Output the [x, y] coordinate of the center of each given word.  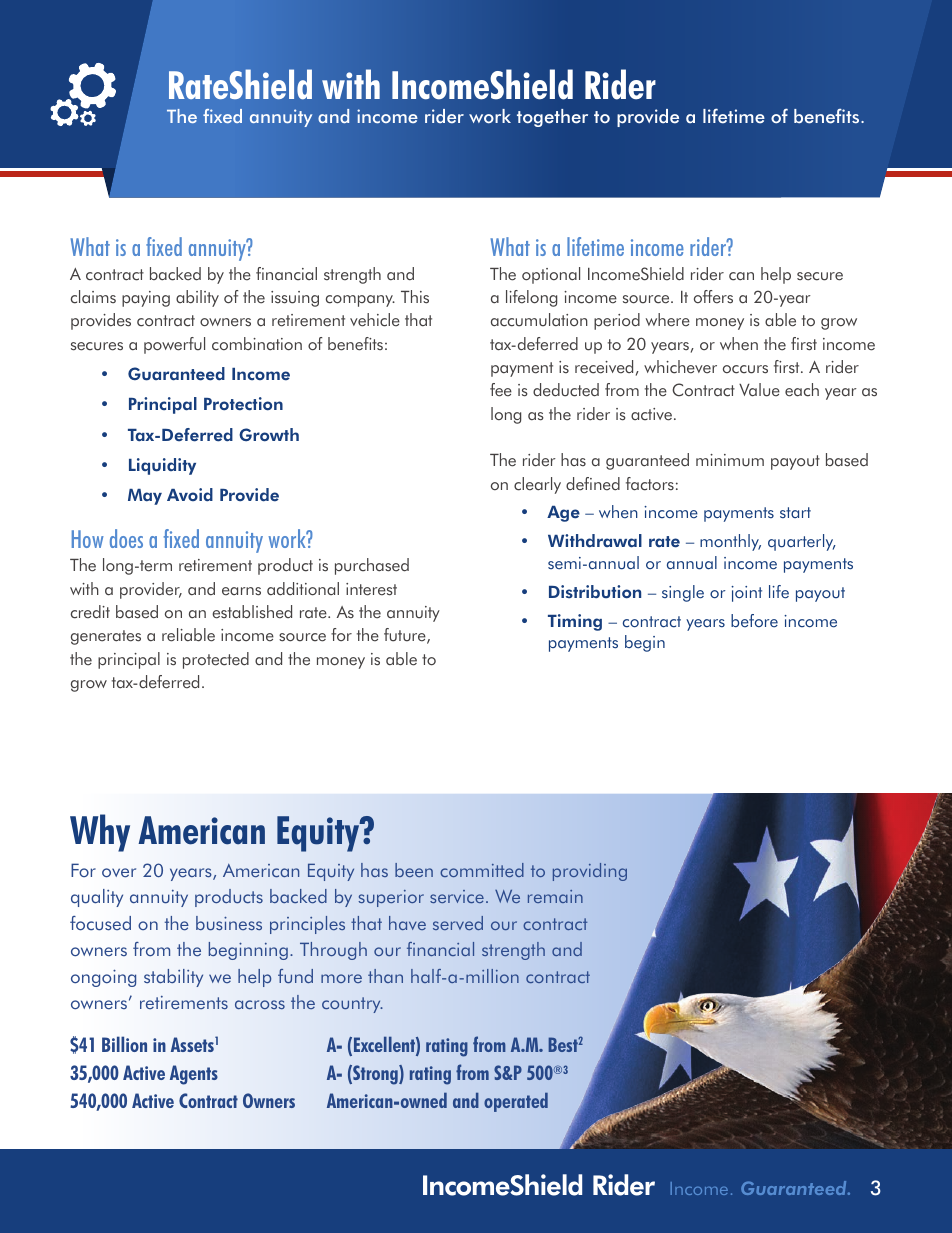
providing [590, 872]
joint [746, 594]
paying [146, 299]
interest [371, 589]
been [414, 870]
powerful [174, 345]
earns [241, 591]
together [552, 118]
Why [100, 833]
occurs [745, 369]
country [352, 1005]
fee [501, 390]
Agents [194, 1075]
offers [713, 297]
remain [555, 896]
